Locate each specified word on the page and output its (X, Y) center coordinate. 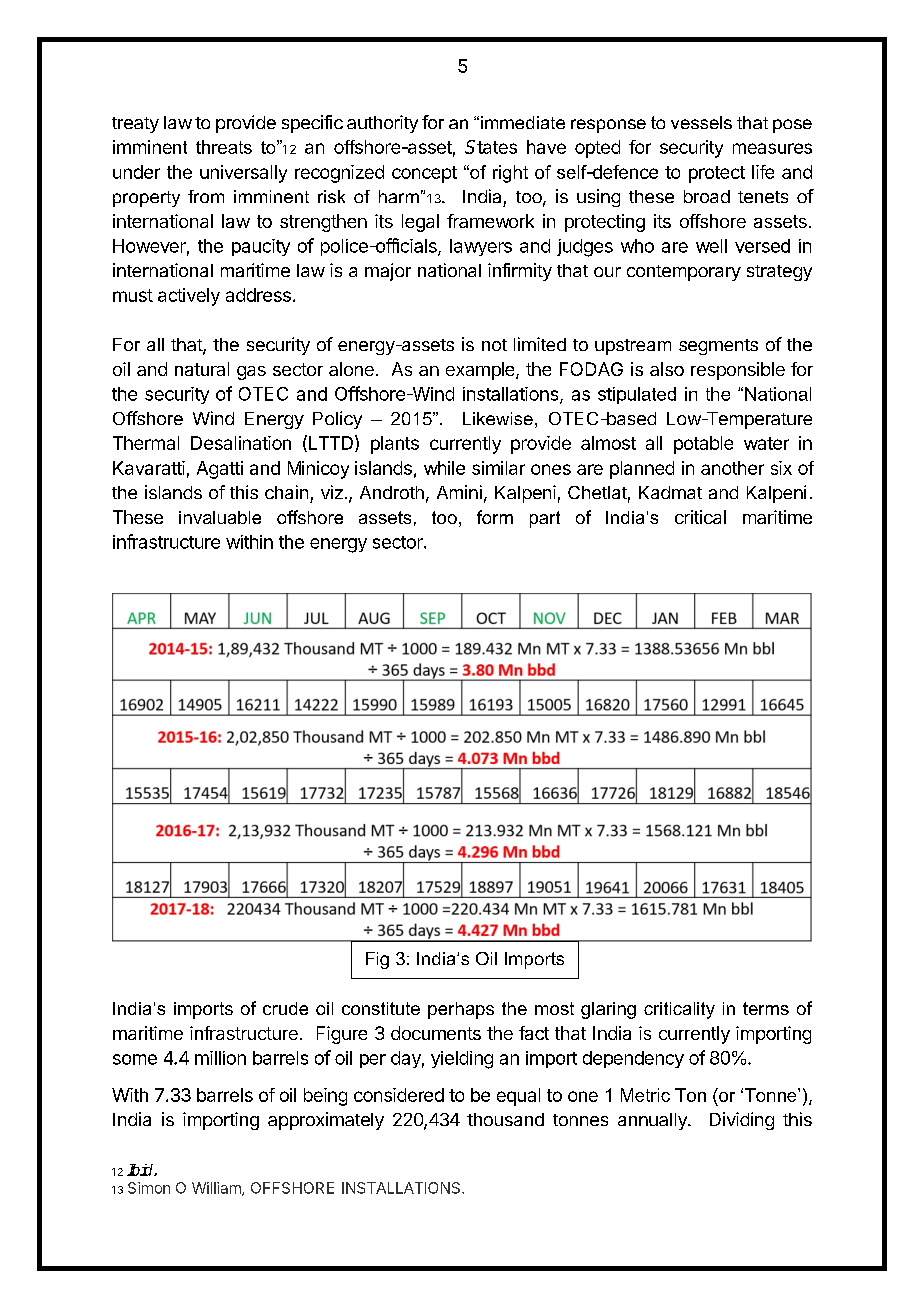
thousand (505, 1119)
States (491, 147)
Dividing (742, 1121)
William (217, 1189)
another (732, 468)
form (495, 517)
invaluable (220, 517)
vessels (701, 122)
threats (224, 147)
